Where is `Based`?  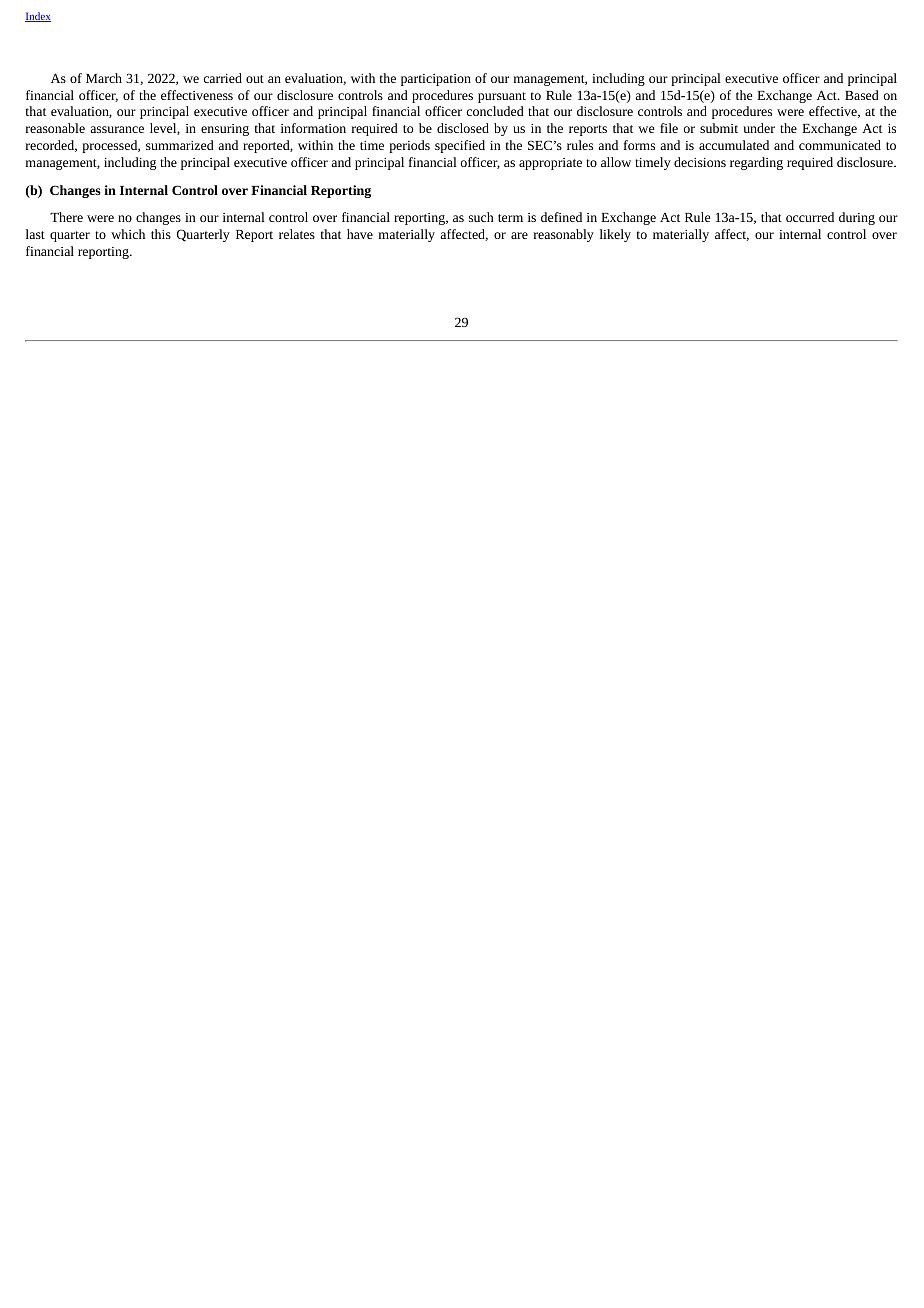
Based is located at coordinates (862, 95).
